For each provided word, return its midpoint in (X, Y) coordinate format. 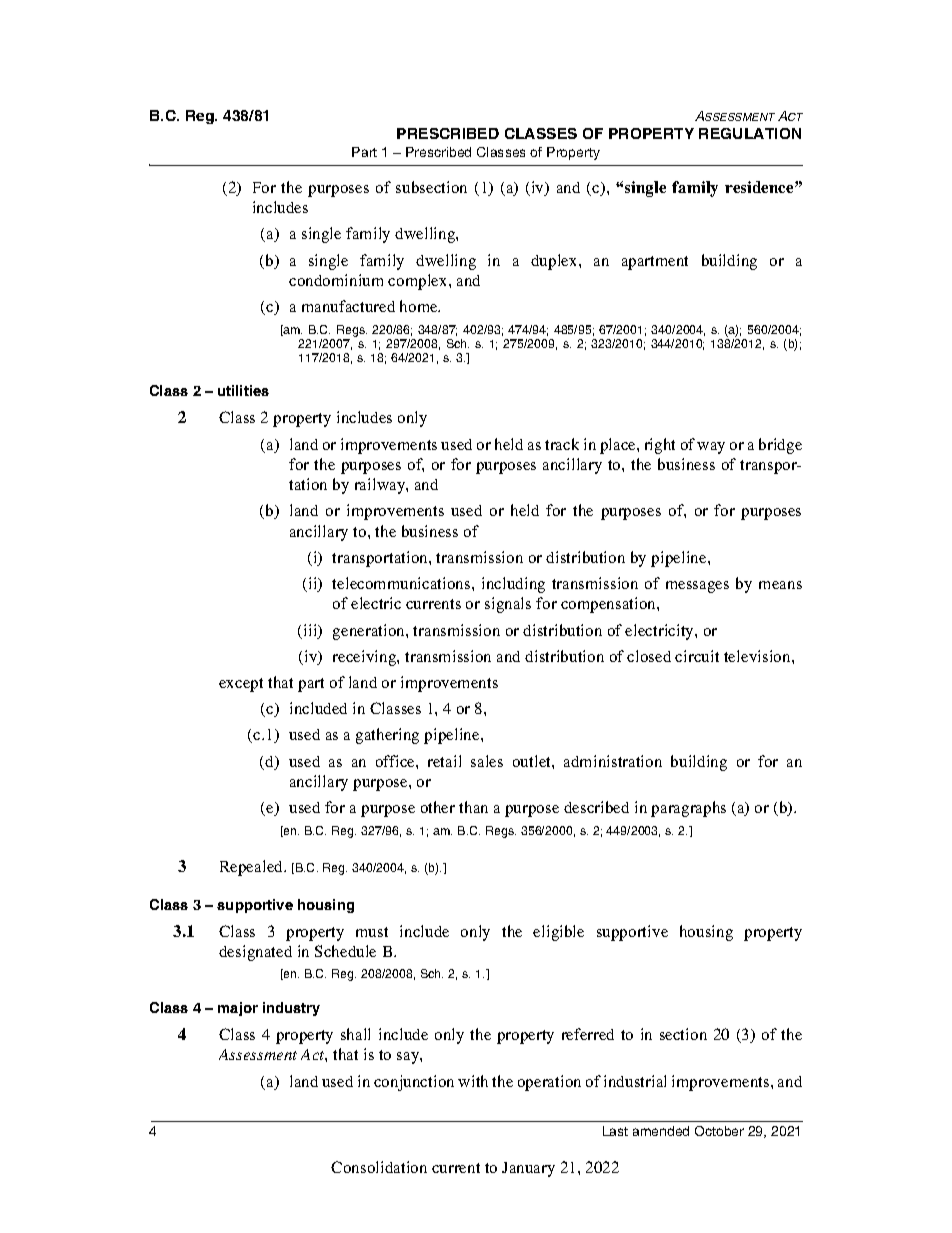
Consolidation (379, 1167)
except (241, 685)
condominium (336, 280)
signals (508, 605)
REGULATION (750, 133)
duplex (555, 262)
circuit (697, 656)
